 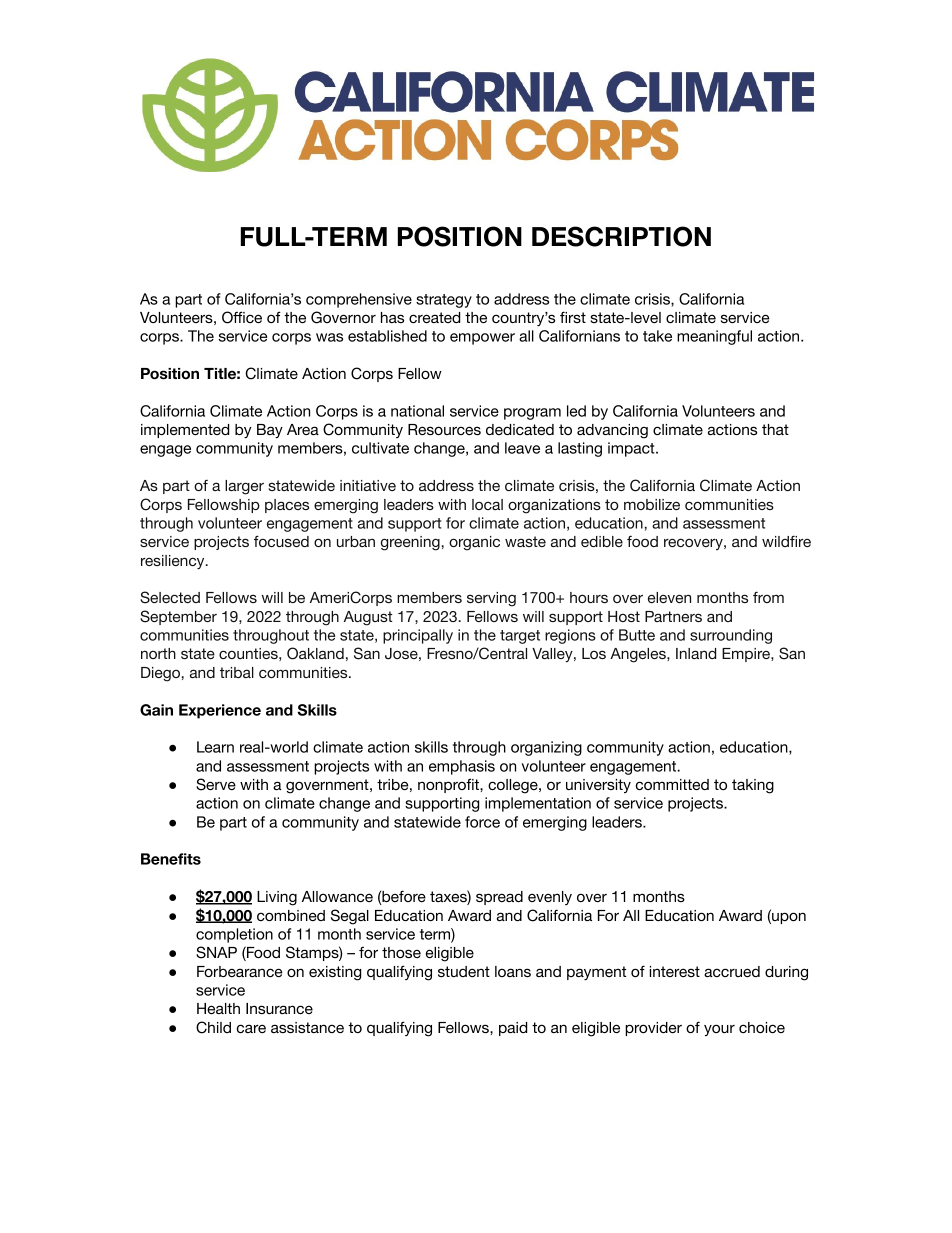 What do you see at coordinates (482, 822) in the screenshot?
I see `force` at bounding box center [482, 822].
